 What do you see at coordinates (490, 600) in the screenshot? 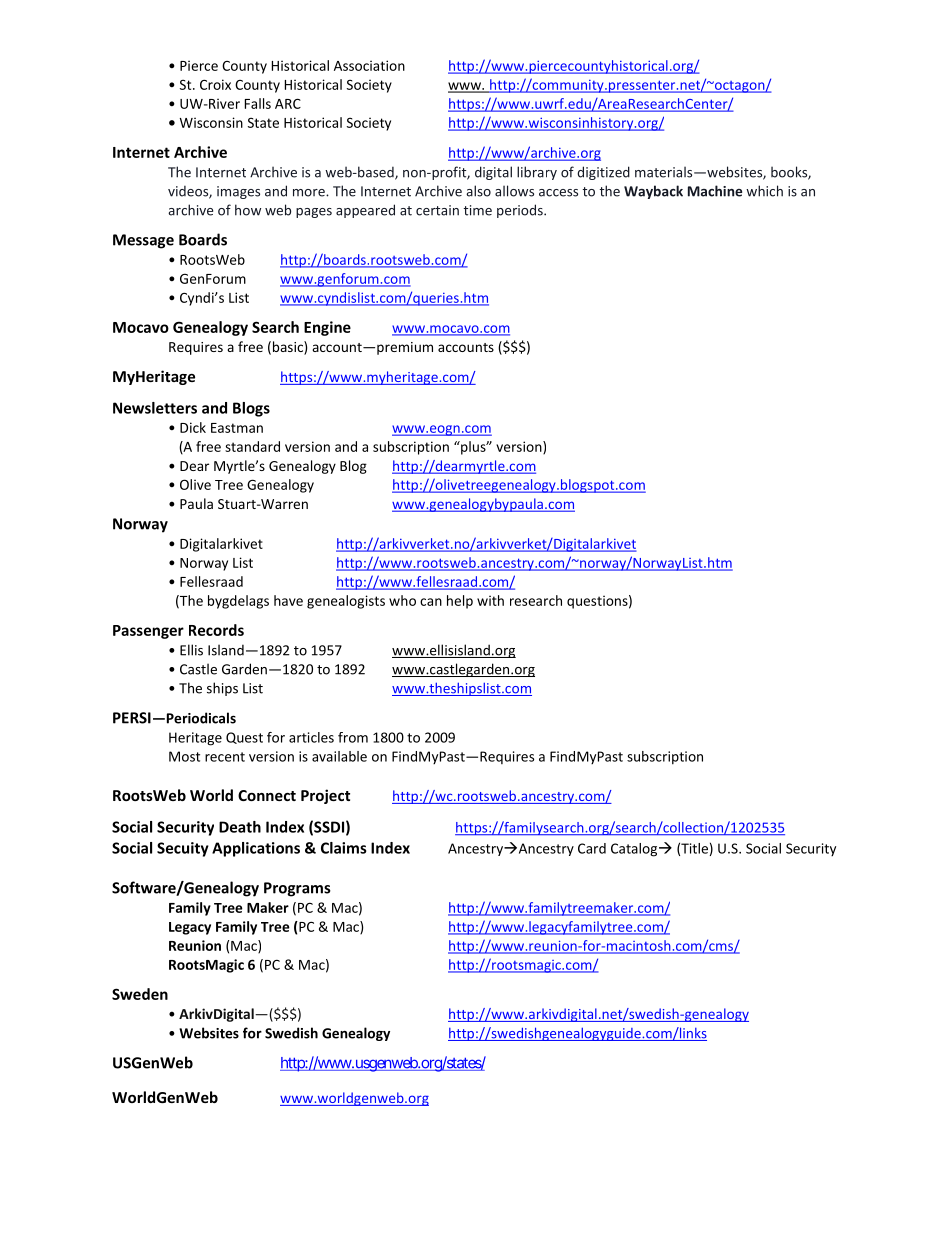
I see `with` at bounding box center [490, 600].
